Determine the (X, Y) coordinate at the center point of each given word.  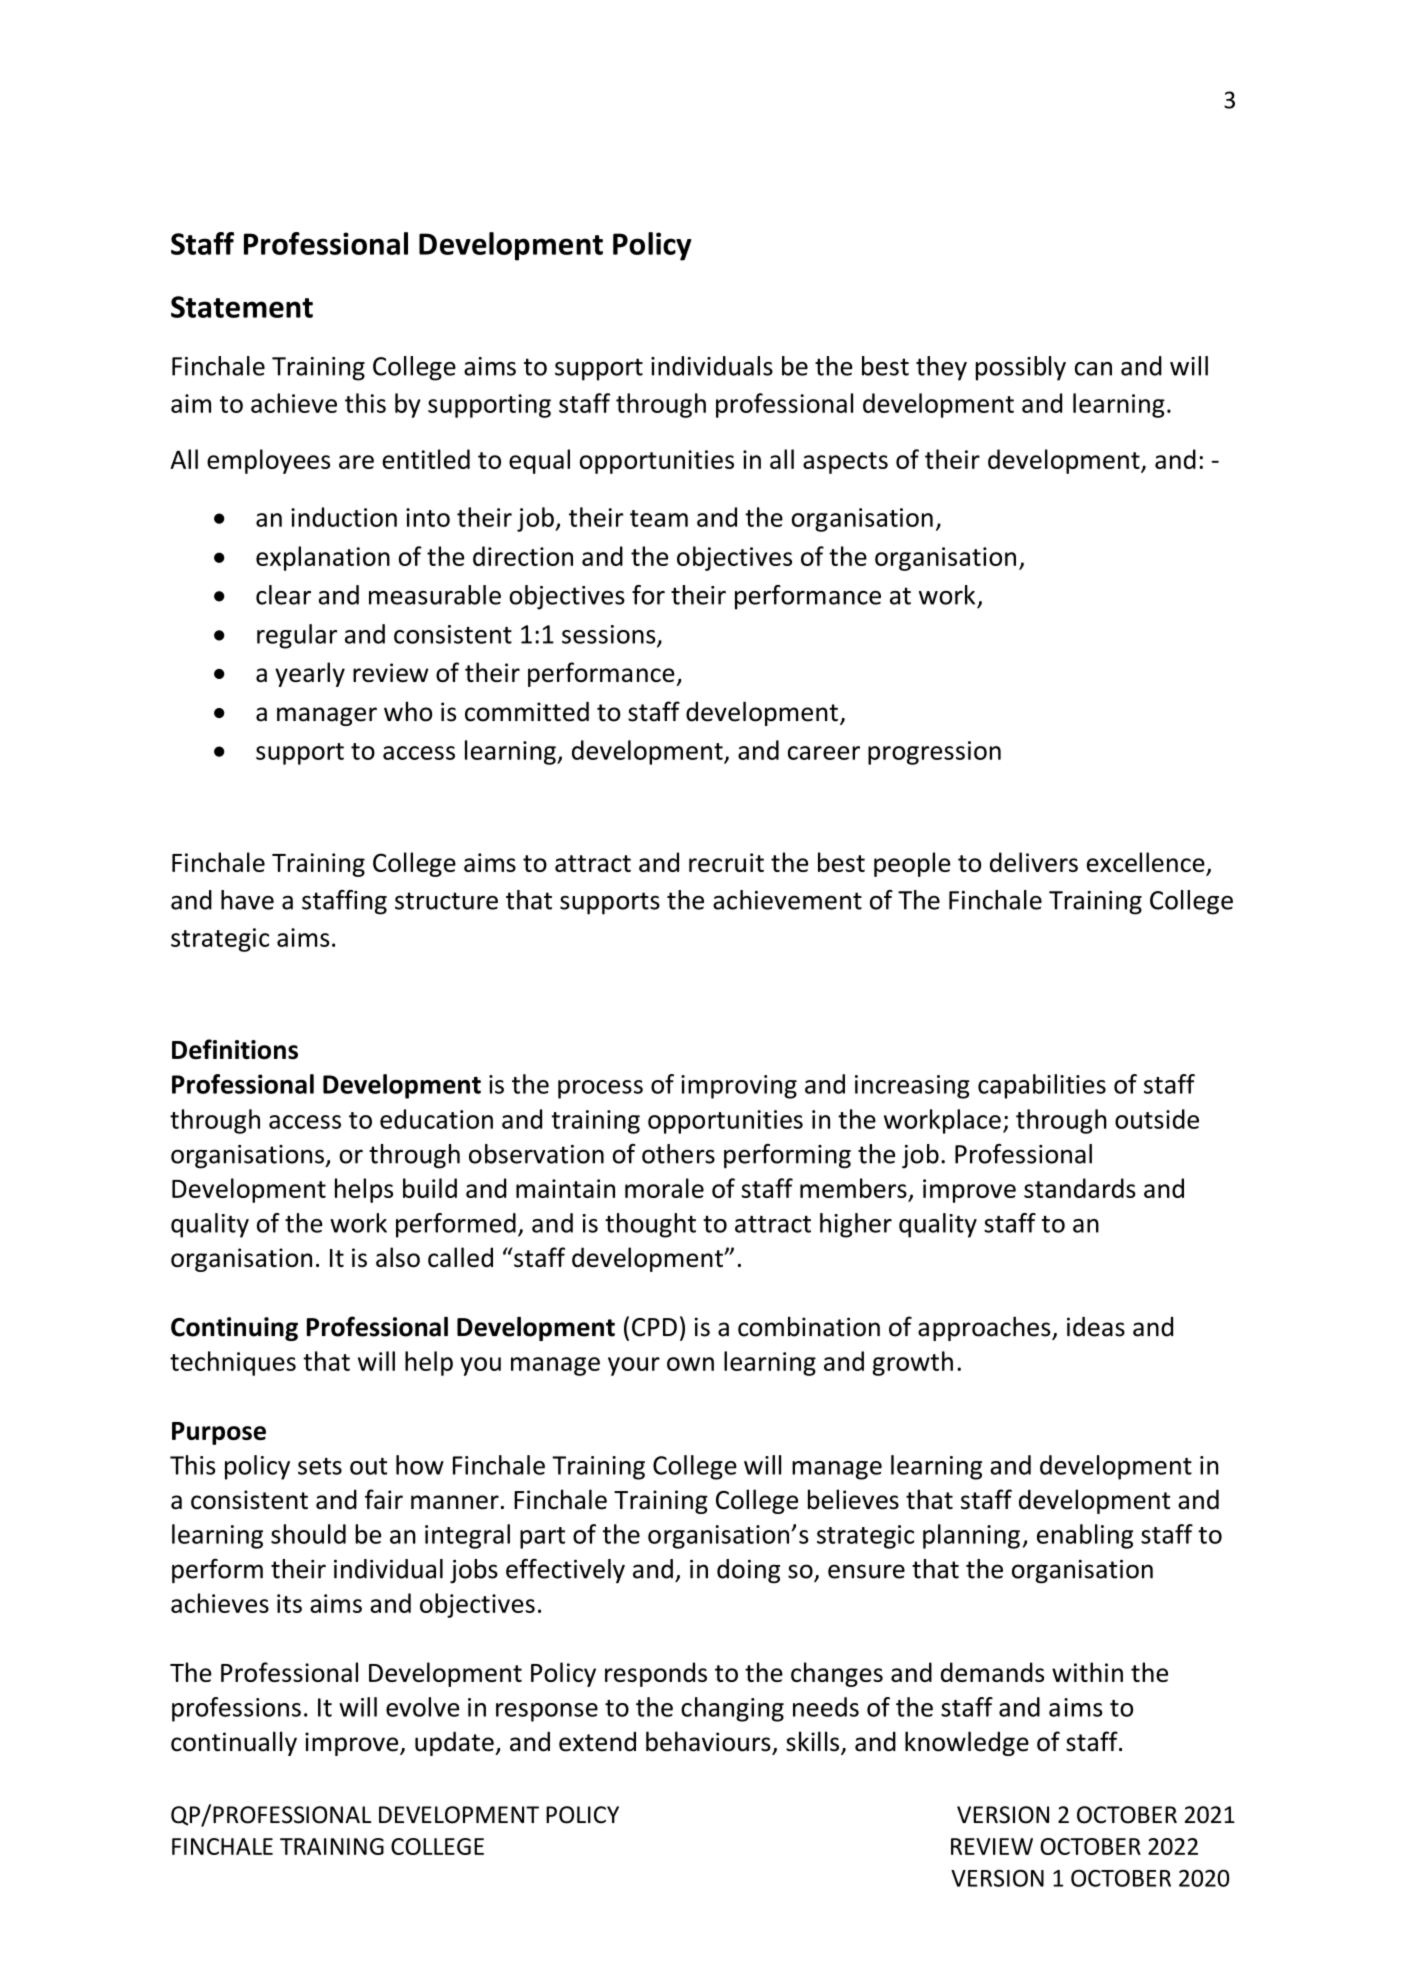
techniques (233, 1363)
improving (739, 1087)
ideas (1096, 1327)
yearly (310, 674)
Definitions (235, 1049)
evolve (422, 1707)
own (690, 1364)
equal (539, 461)
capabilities (1042, 1086)
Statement (242, 307)
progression (934, 753)
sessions (610, 635)
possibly (1021, 368)
